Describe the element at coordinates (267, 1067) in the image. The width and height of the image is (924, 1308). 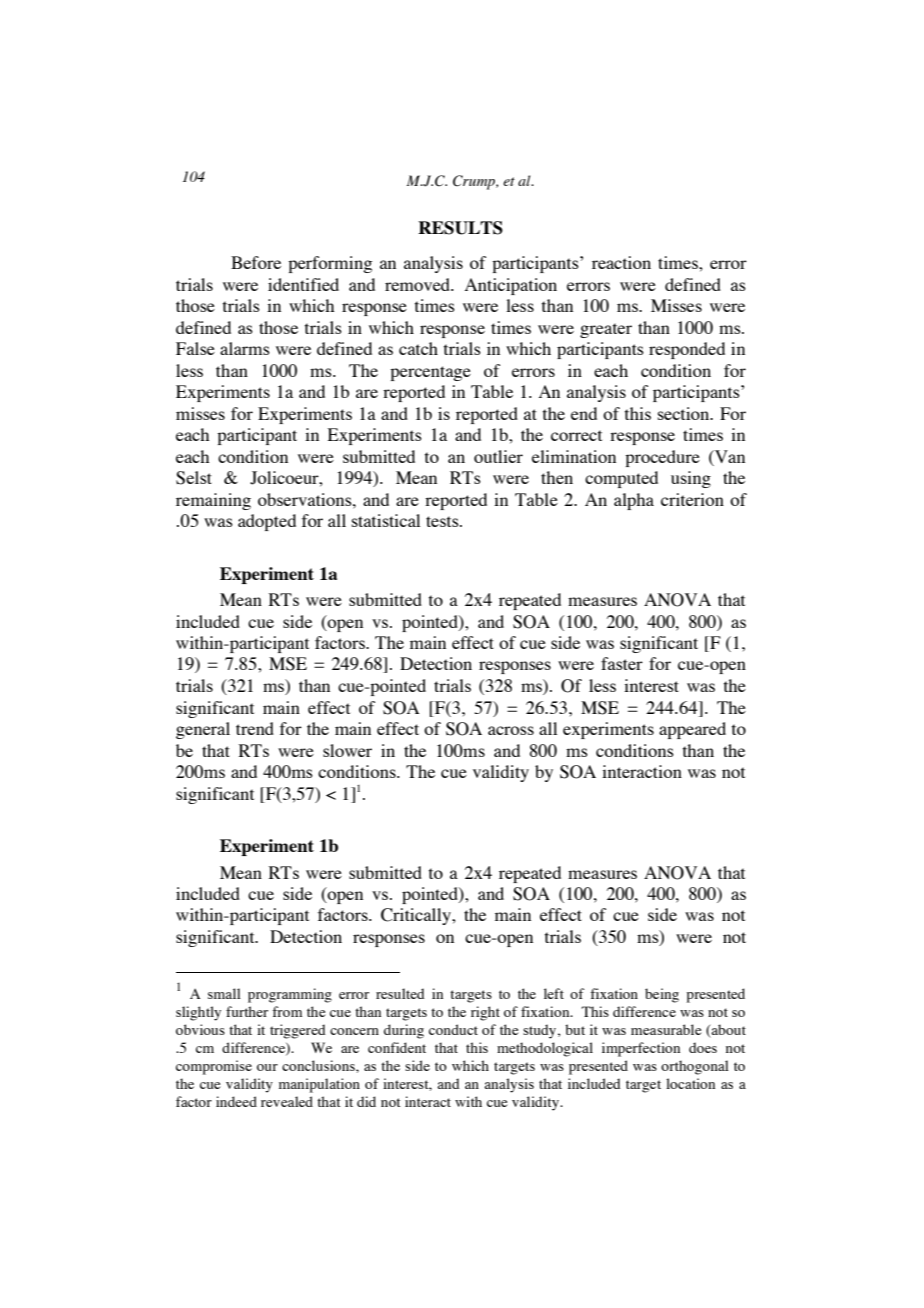
I see `our` at that location.
